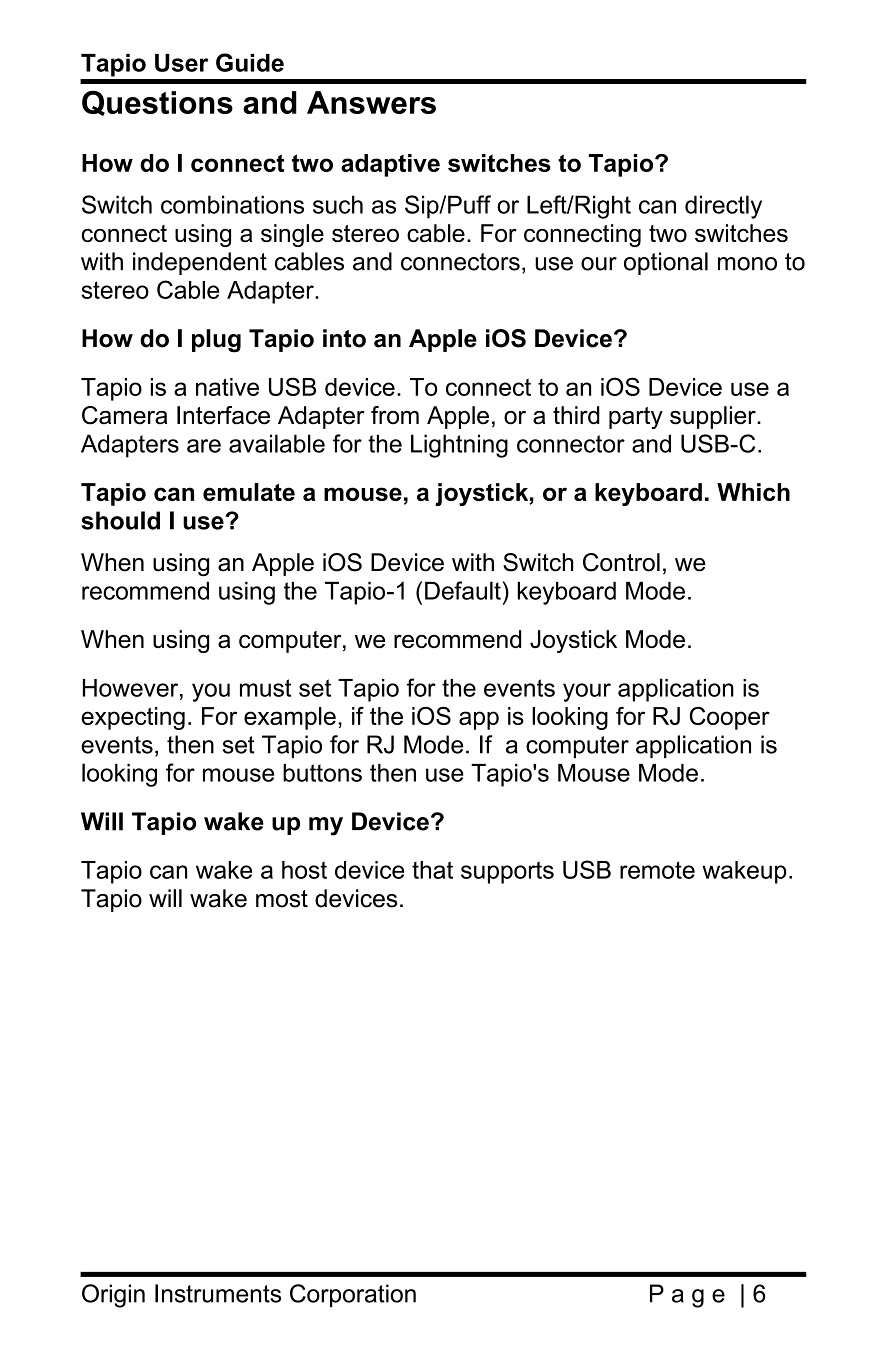 The width and height of the page is (887, 1372). I want to click on Cooper, so click(730, 718).
